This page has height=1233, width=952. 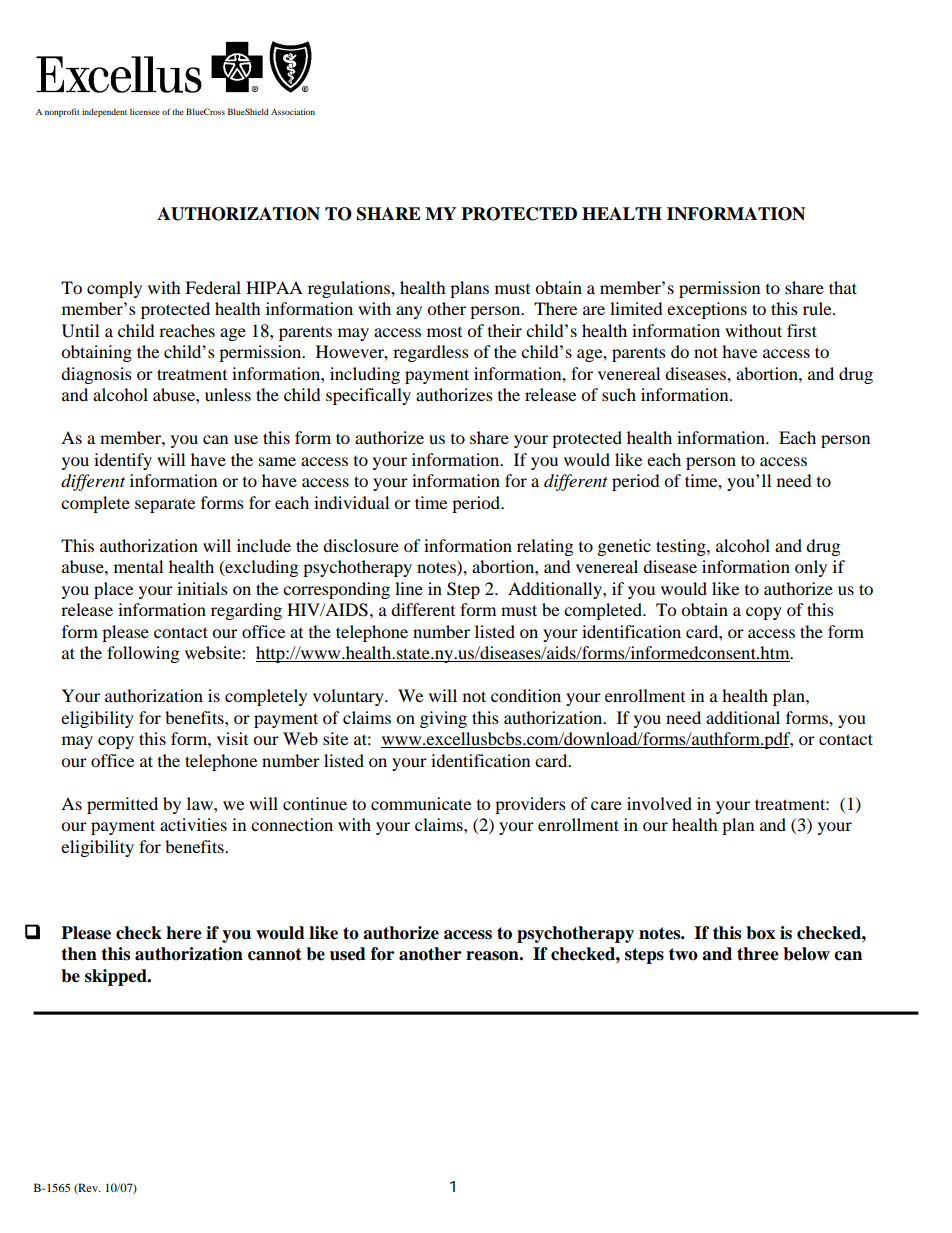 What do you see at coordinates (409, 588) in the page?
I see `line` at bounding box center [409, 588].
